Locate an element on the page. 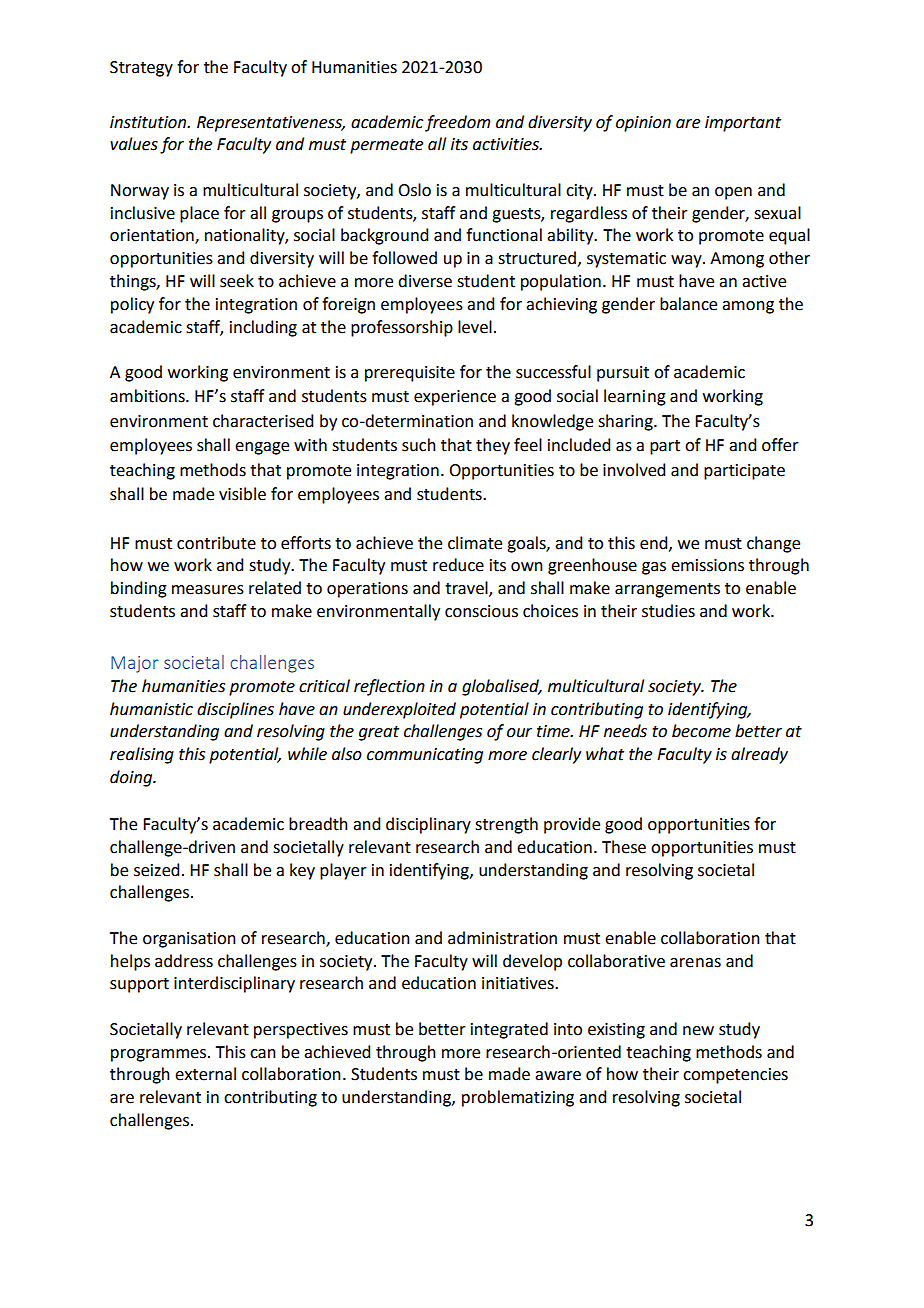 The image size is (924, 1308). external is located at coordinates (205, 1074).
